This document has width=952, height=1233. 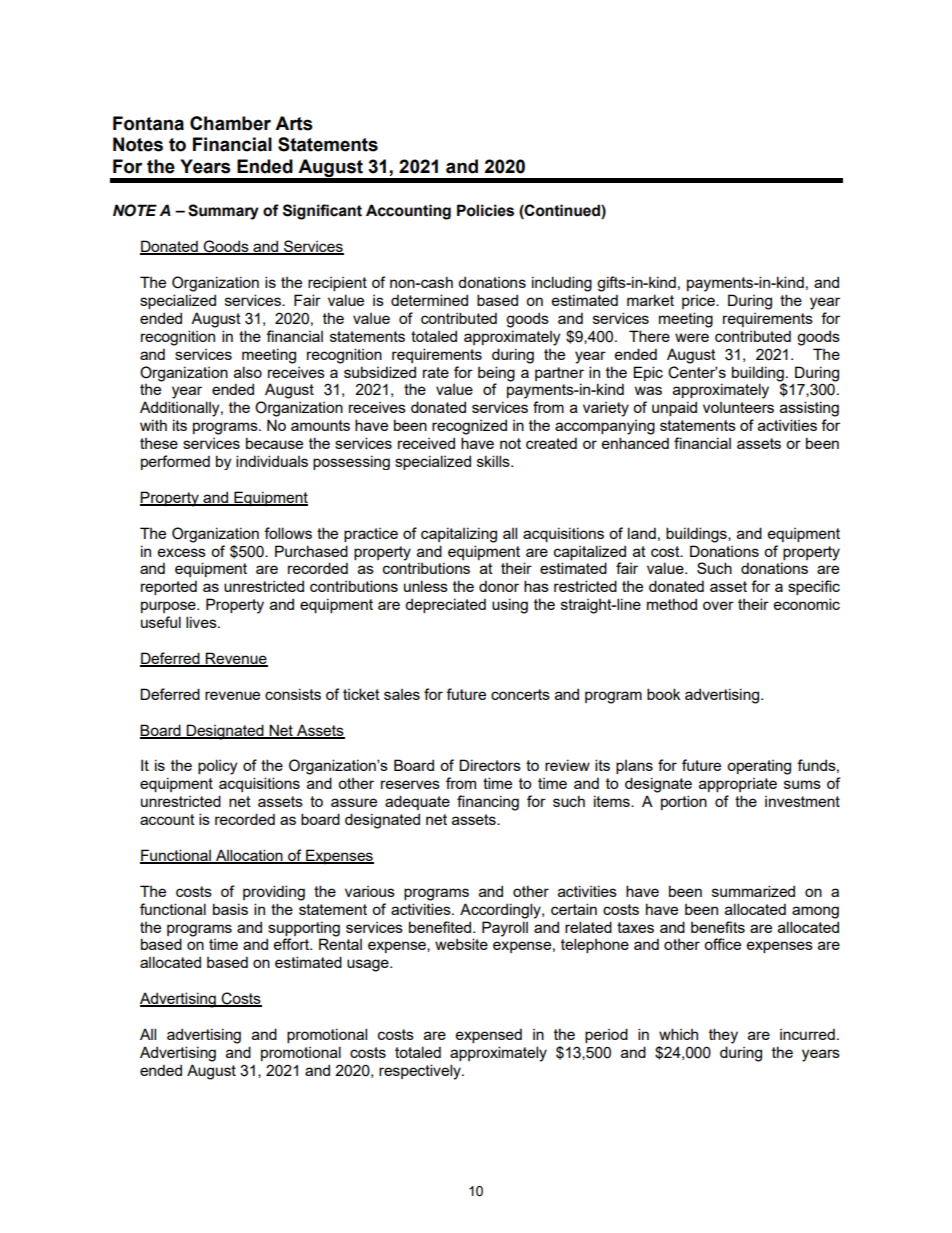 I want to click on effort, so click(x=292, y=944).
